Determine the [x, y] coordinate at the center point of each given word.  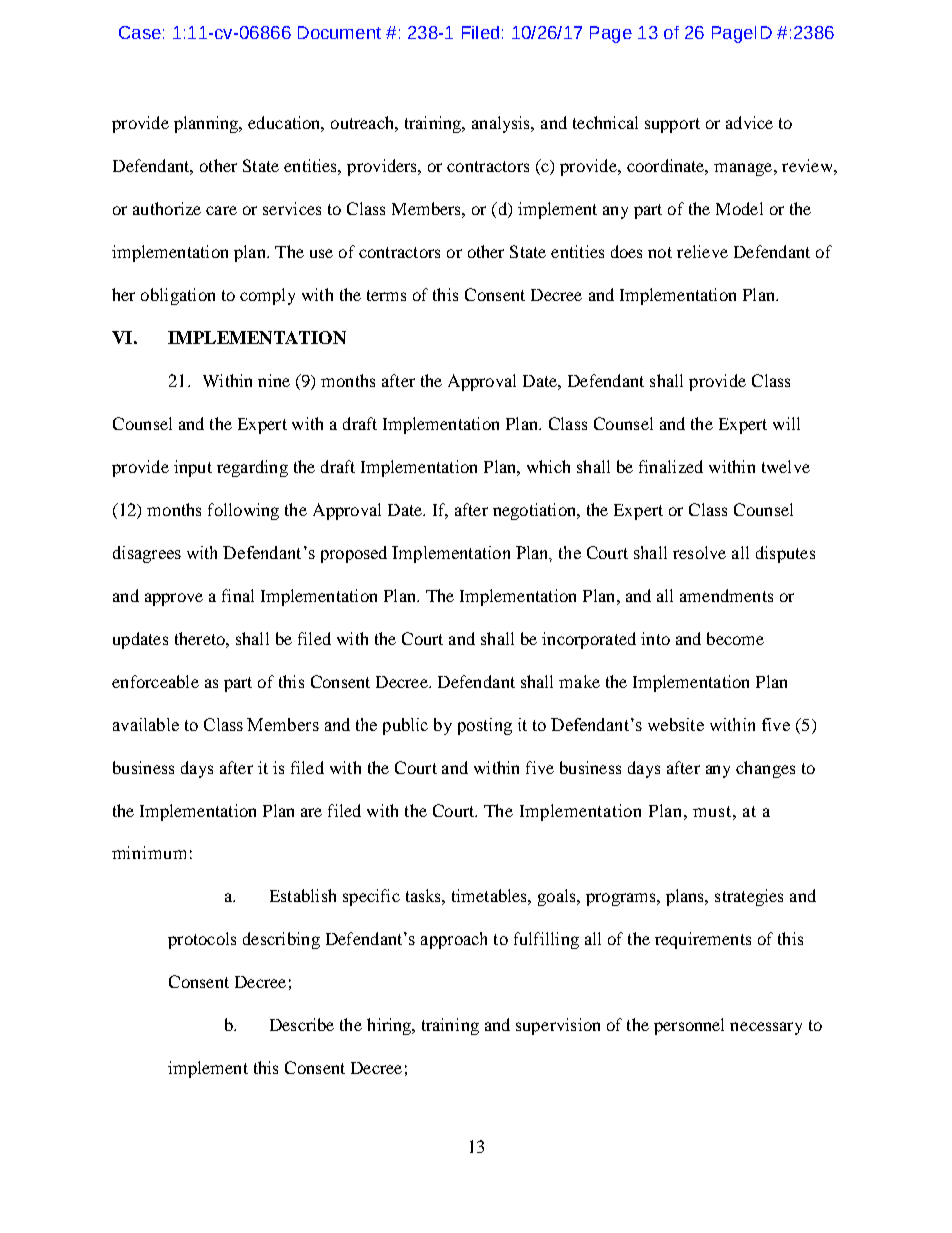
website [676, 724]
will [786, 423]
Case [140, 32]
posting [485, 726]
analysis [502, 124]
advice [749, 122]
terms [386, 295]
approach [454, 940]
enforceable [155, 681]
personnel [689, 1026]
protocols [202, 940]
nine [274, 380]
